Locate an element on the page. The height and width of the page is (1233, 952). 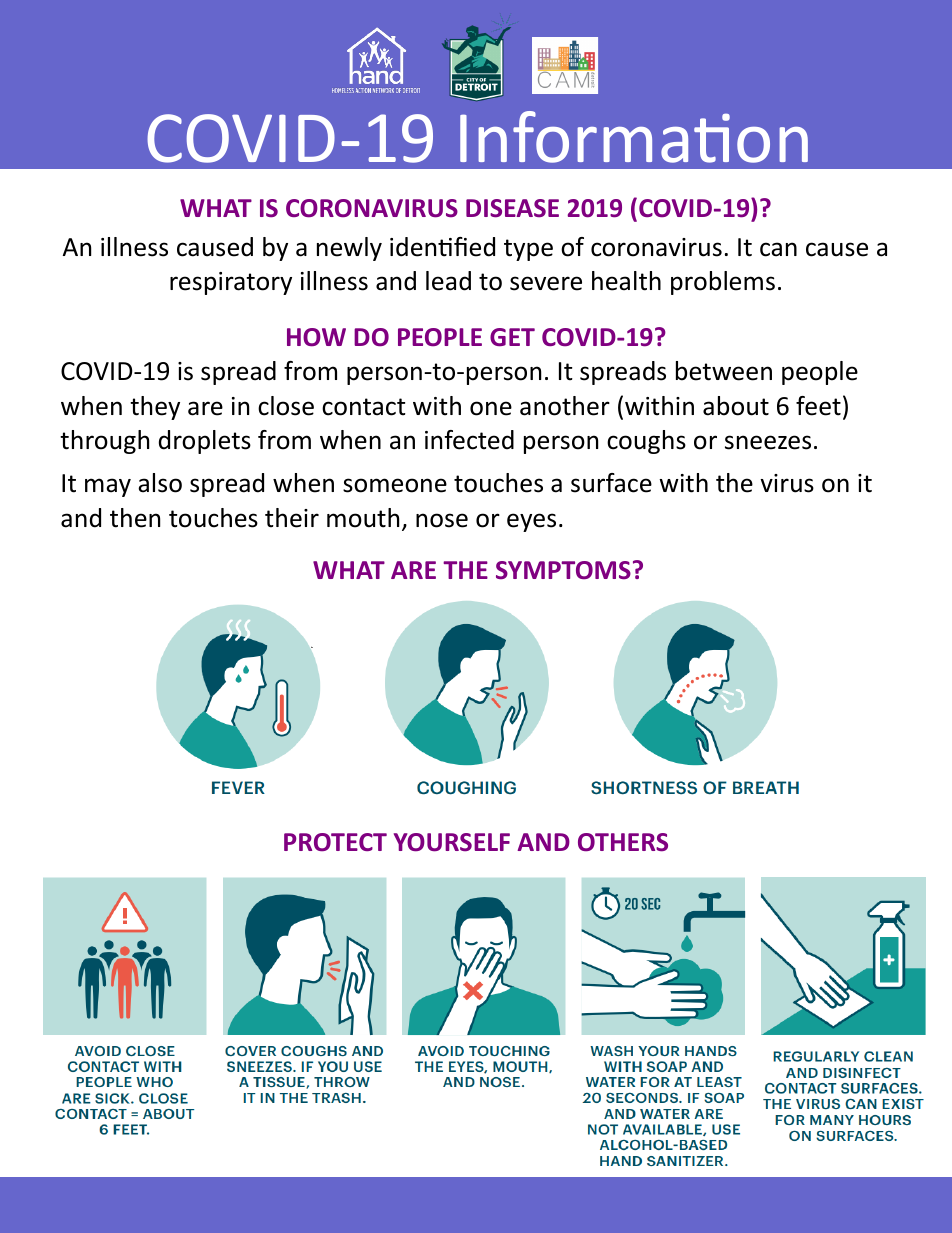
respiratory is located at coordinates (231, 283).
